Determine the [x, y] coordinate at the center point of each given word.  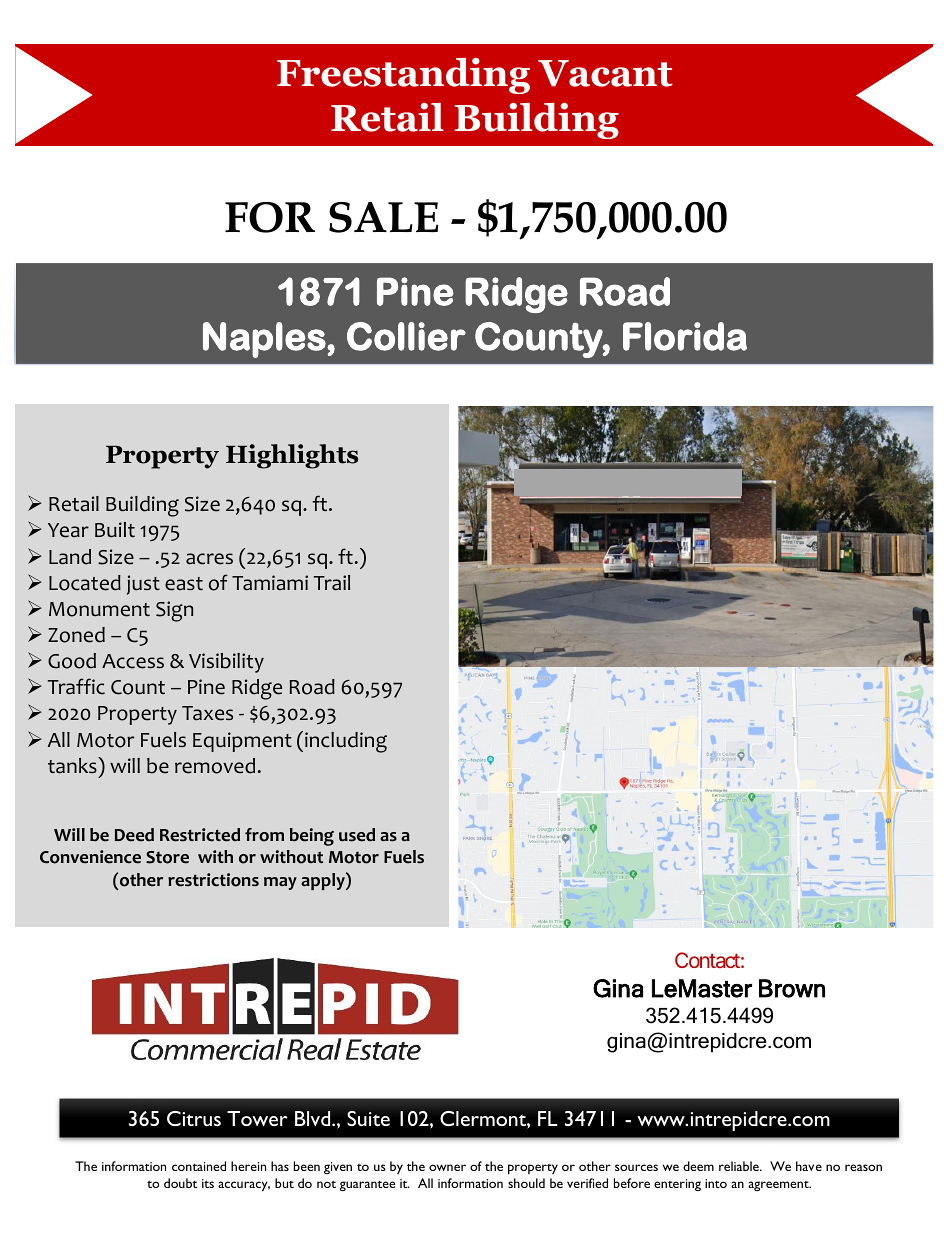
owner [447, 1167]
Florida [685, 336]
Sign [174, 611]
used [357, 835]
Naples [265, 340]
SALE [383, 217]
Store [167, 857]
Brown [792, 988]
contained [199, 1166]
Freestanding [403, 76]
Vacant [605, 73]
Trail [332, 583]
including [346, 742]
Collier [406, 336]
